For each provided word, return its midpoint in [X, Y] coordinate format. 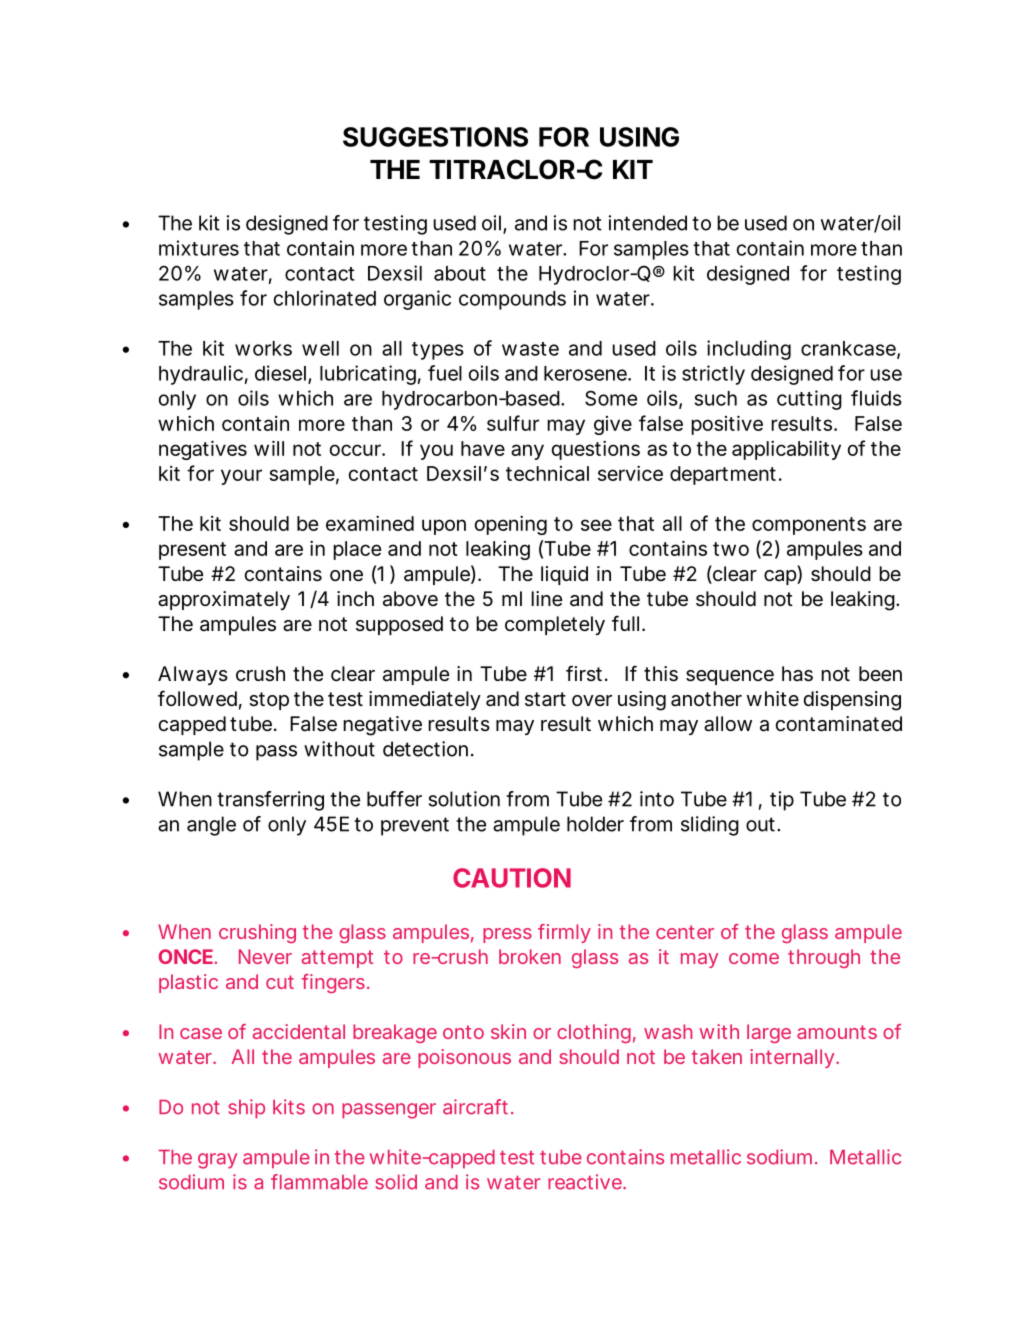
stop [269, 701]
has [797, 674]
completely [555, 625]
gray [217, 1161]
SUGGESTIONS [435, 137]
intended [648, 223]
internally [792, 1058]
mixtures [199, 248]
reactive [586, 1182]
